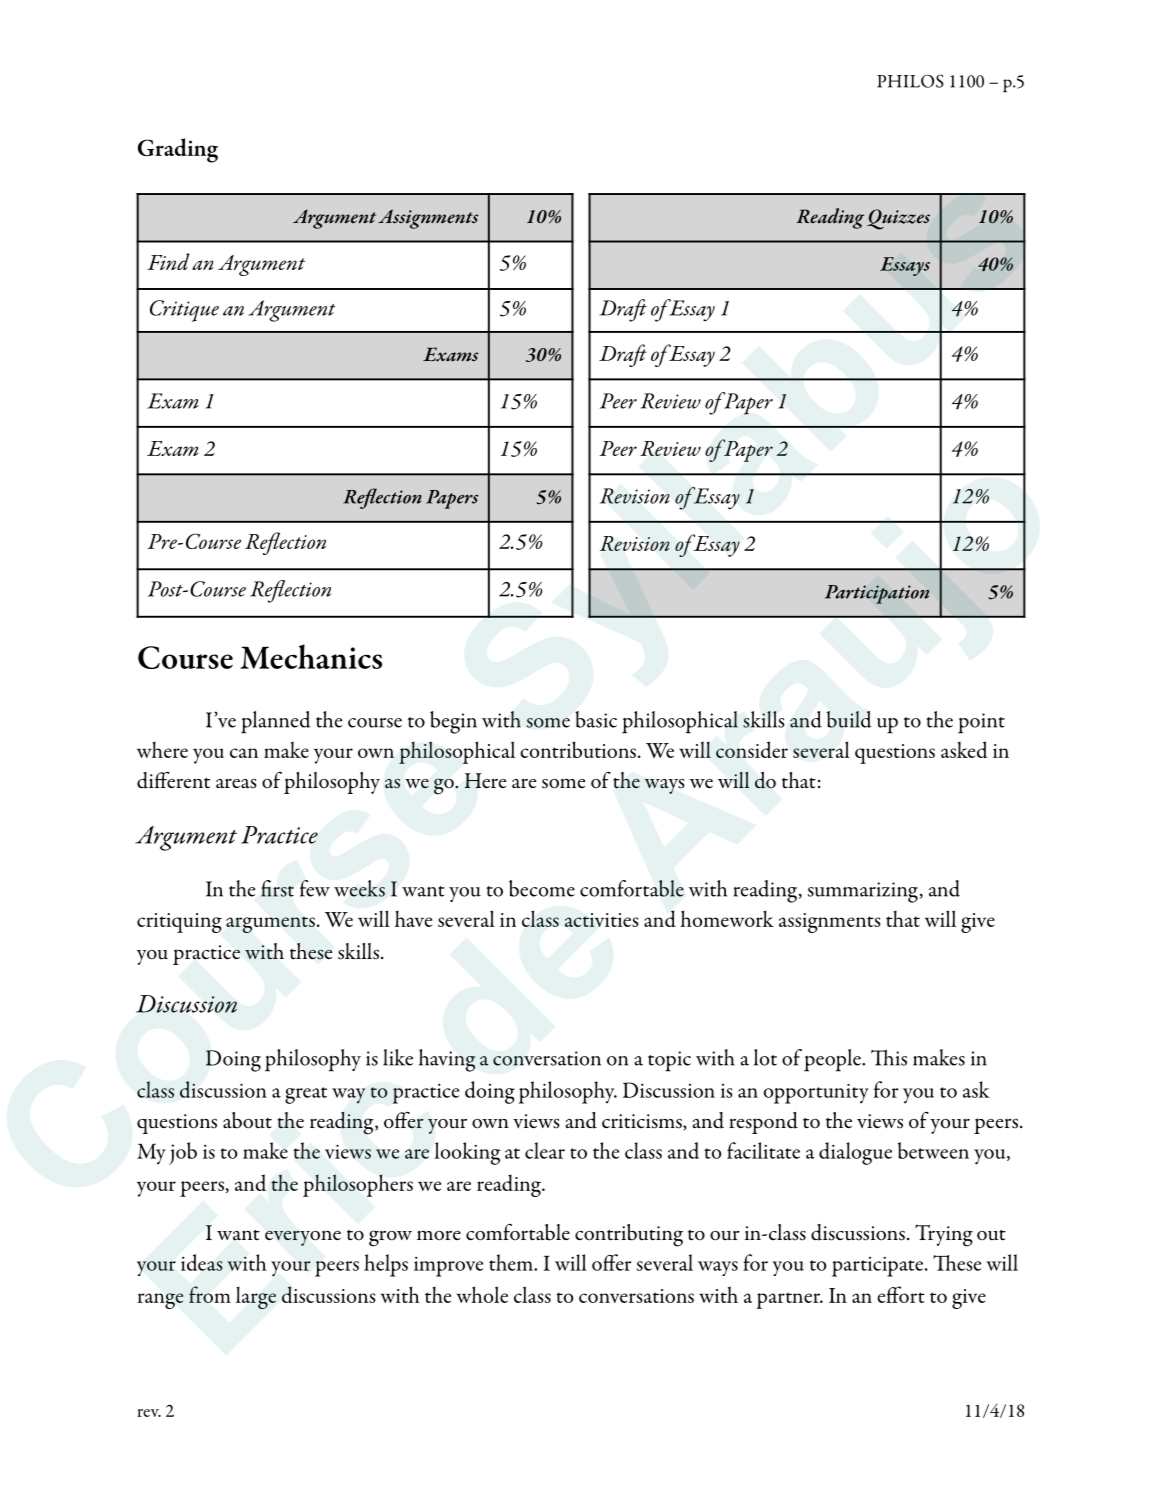 The image size is (1162, 1504). I want to click on participate, so click(879, 1266).
